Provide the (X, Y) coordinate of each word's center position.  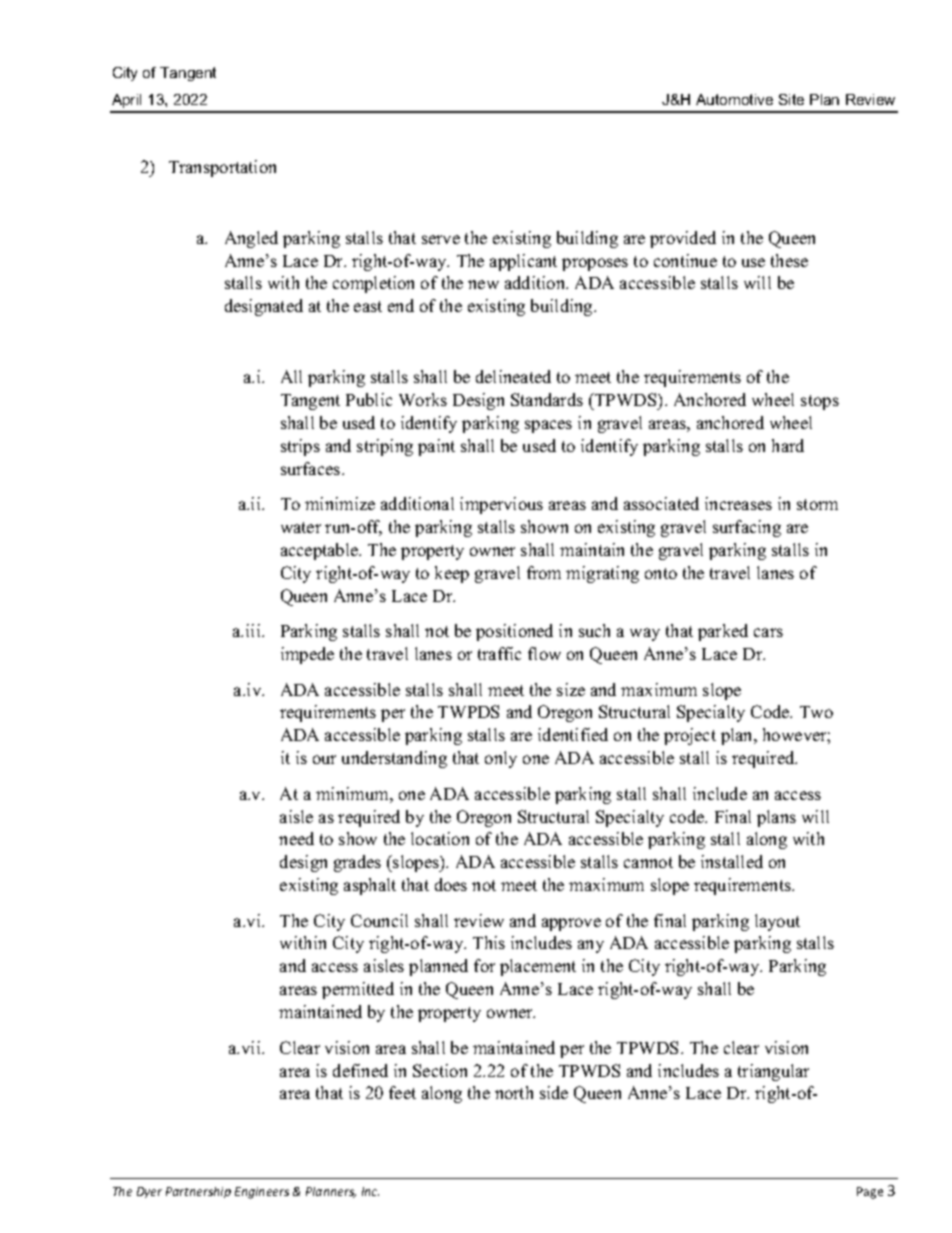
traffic (499, 653)
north (514, 1092)
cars (768, 632)
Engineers (262, 1193)
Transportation (222, 168)
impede (307, 655)
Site (791, 99)
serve (441, 239)
